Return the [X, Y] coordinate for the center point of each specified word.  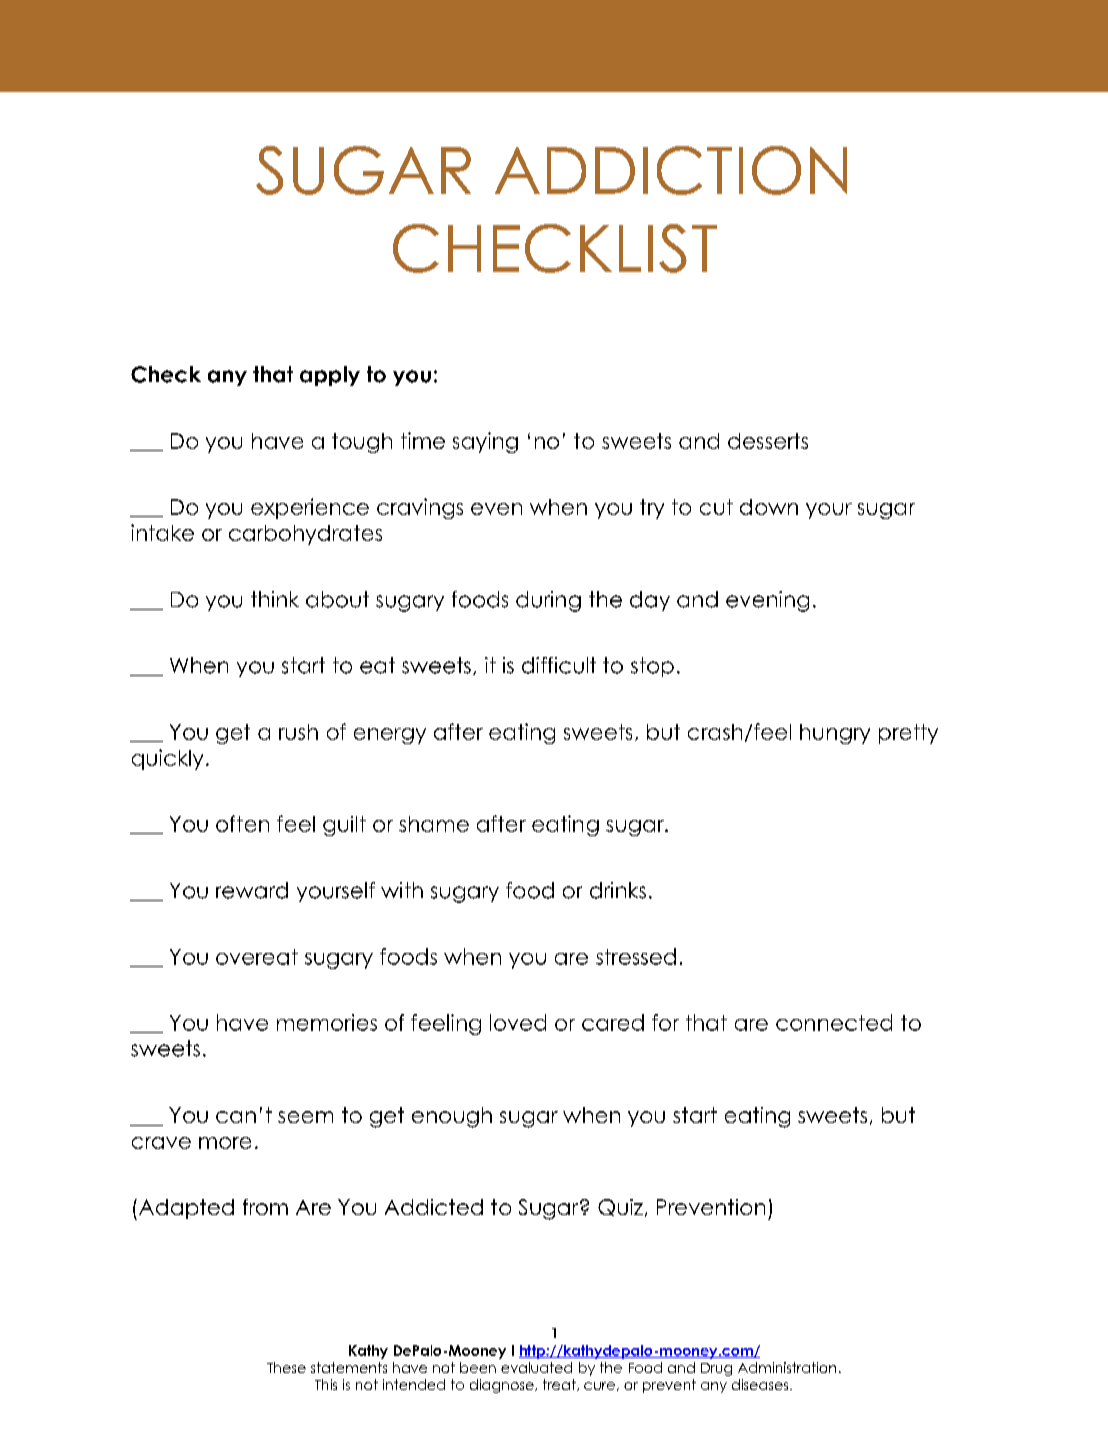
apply [330, 376]
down [769, 507]
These [286, 1367]
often [242, 823]
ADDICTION [671, 170]
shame [434, 824]
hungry [835, 734]
